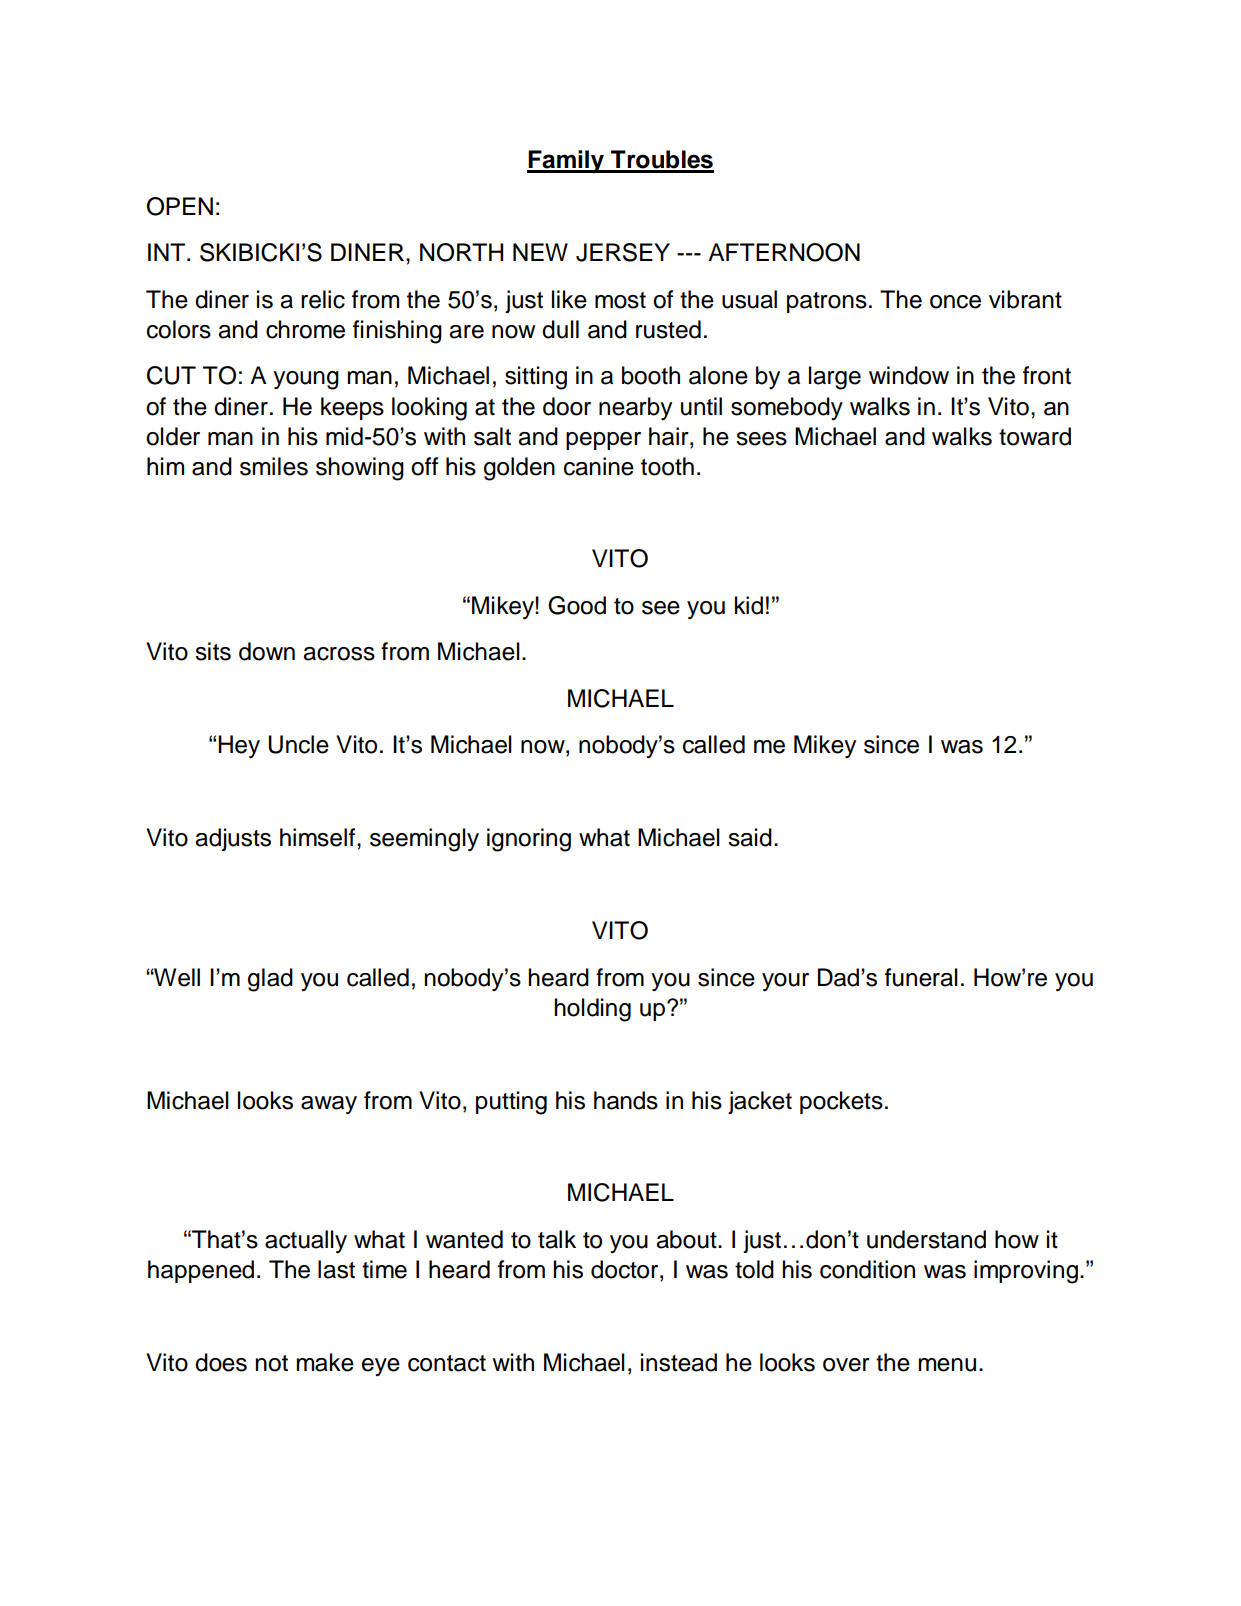  I want to click on once, so click(955, 302).
